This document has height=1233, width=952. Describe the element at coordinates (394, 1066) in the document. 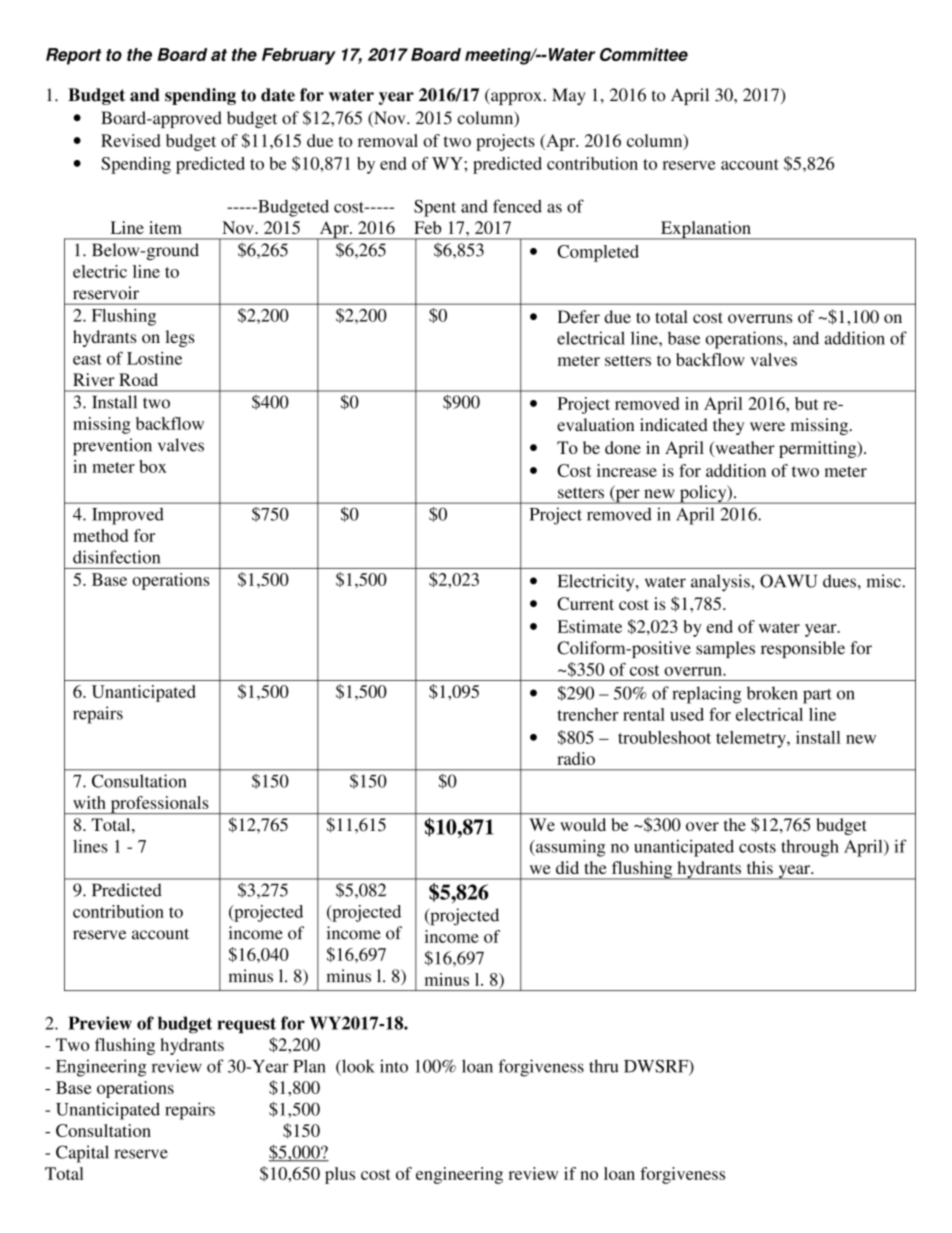

I see `into` at that location.
